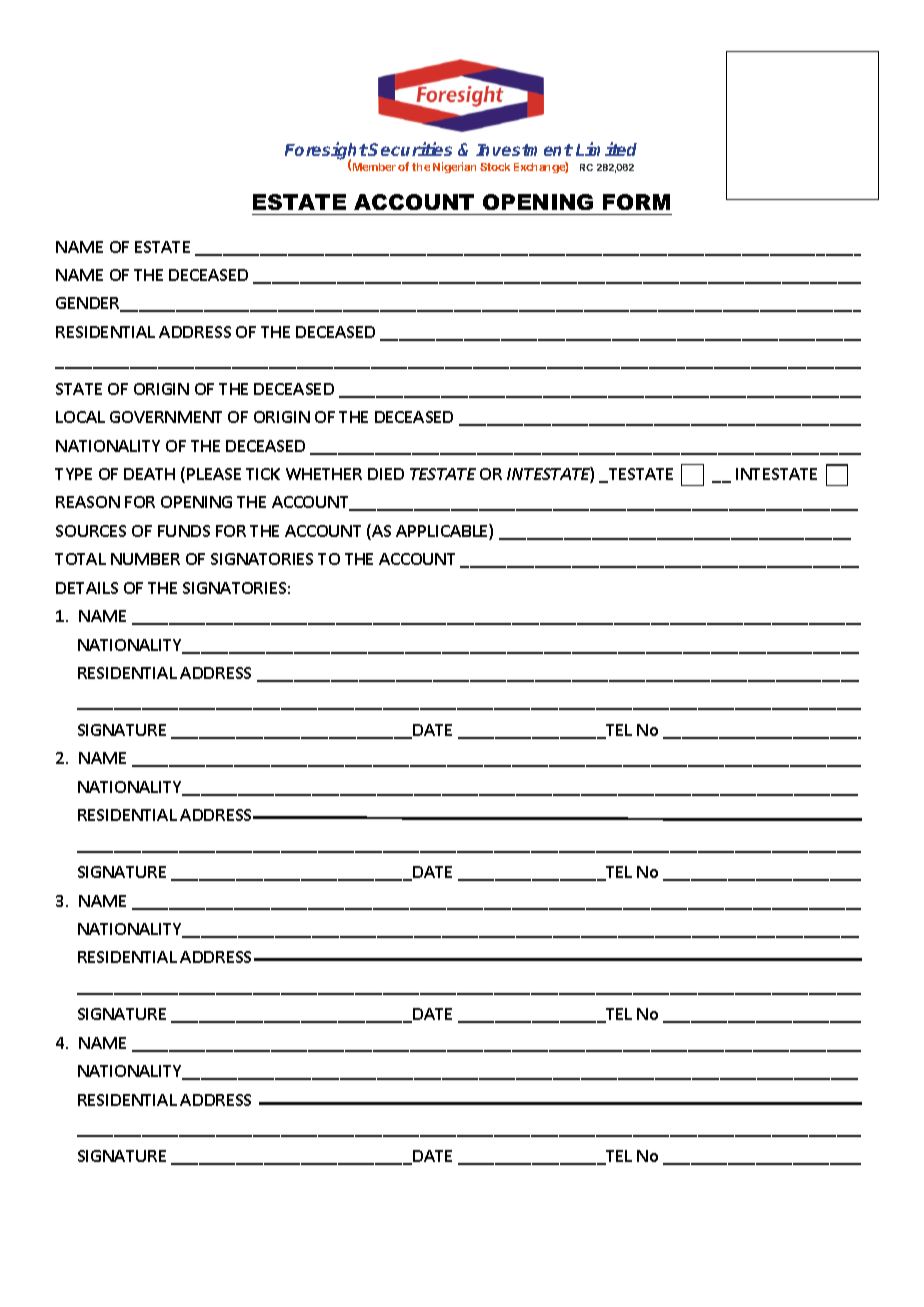 The image size is (924, 1307). What do you see at coordinates (636, 202) in the screenshot?
I see `FORM` at bounding box center [636, 202].
